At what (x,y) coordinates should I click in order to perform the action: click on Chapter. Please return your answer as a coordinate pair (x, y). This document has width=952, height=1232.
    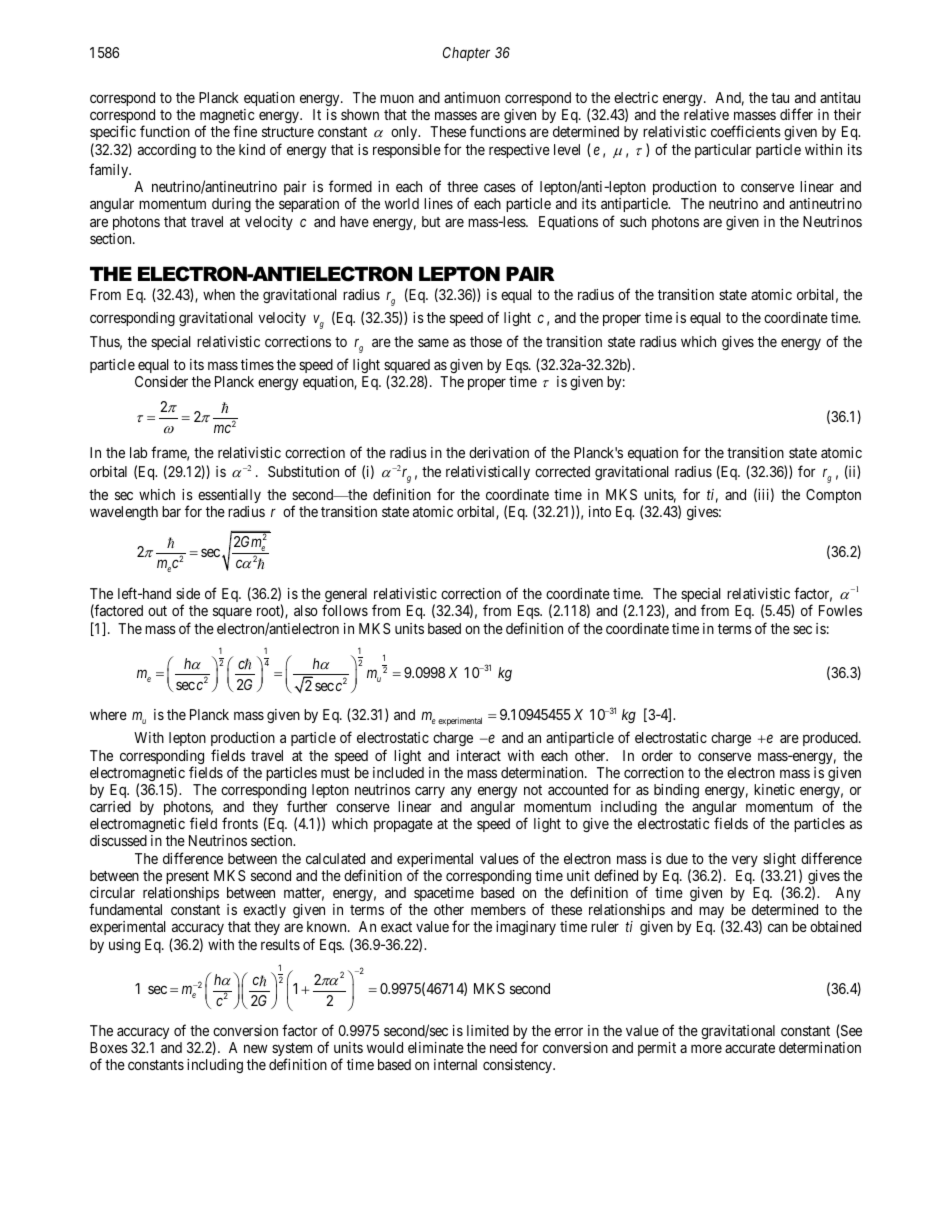
    Looking at the image, I should click on (466, 54).
